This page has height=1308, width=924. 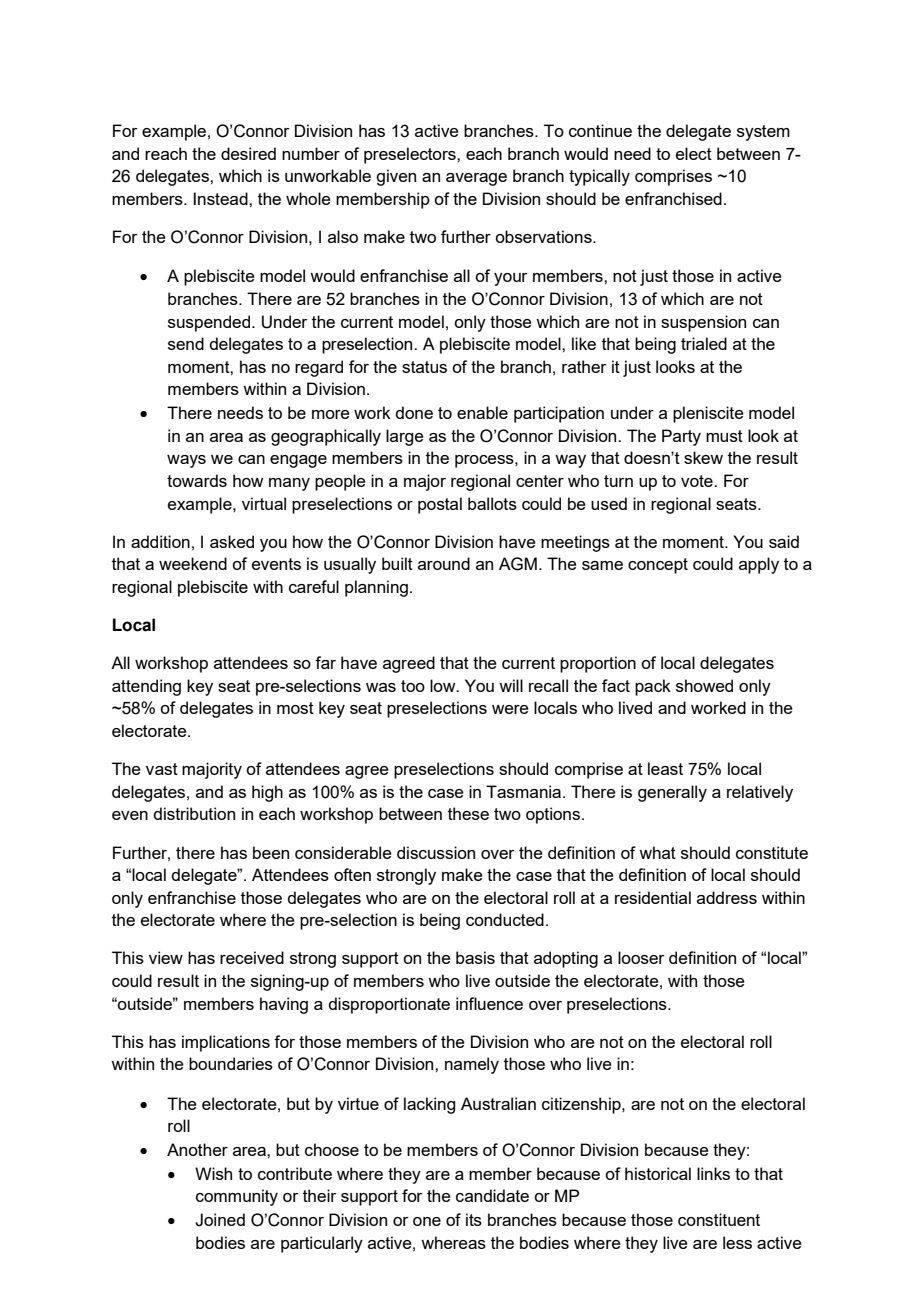 I want to click on ways, so click(x=186, y=461).
